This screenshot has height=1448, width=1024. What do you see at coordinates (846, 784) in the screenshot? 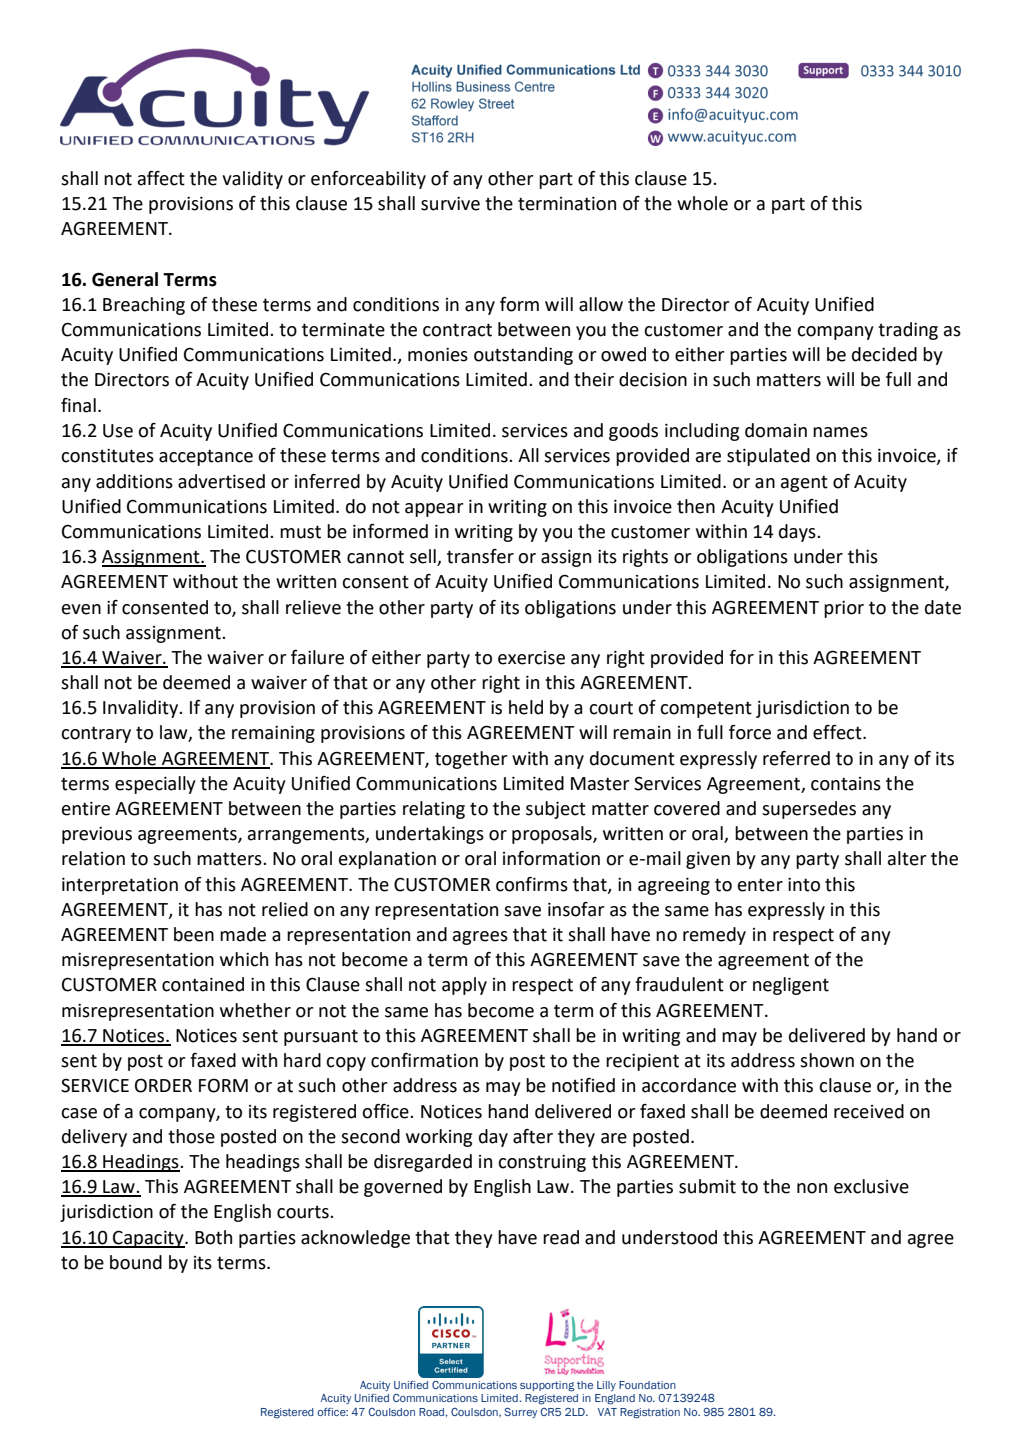
I see `contains` at bounding box center [846, 784].
